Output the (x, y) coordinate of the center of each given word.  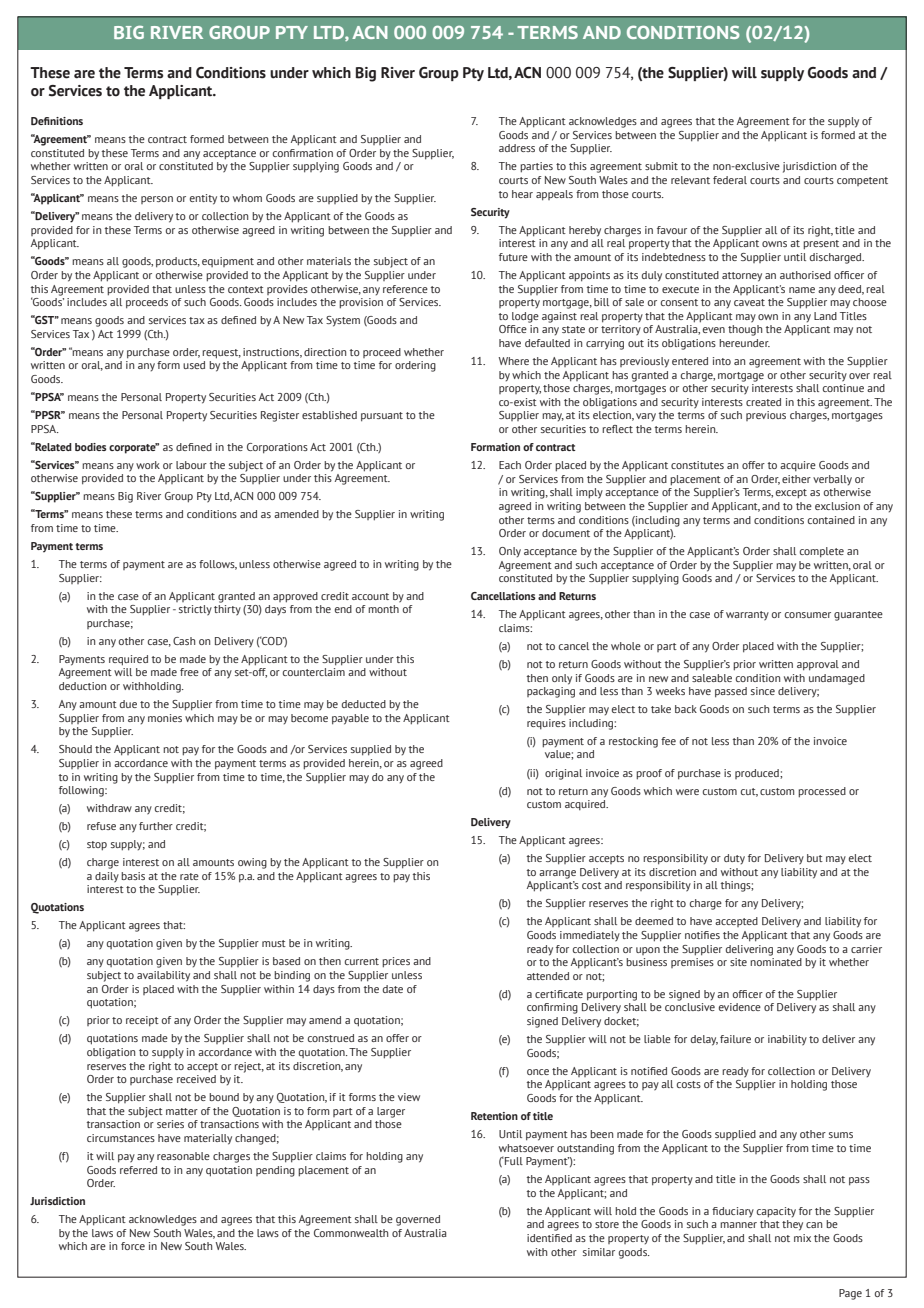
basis (133, 876)
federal (730, 180)
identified (549, 1238)
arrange (557, 874)
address (517, 148)
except (791, 494)
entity (203, 199)
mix (802, 1238)
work (148, 465)
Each (510, 465)
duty (734, 859)
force (133, 1246)
